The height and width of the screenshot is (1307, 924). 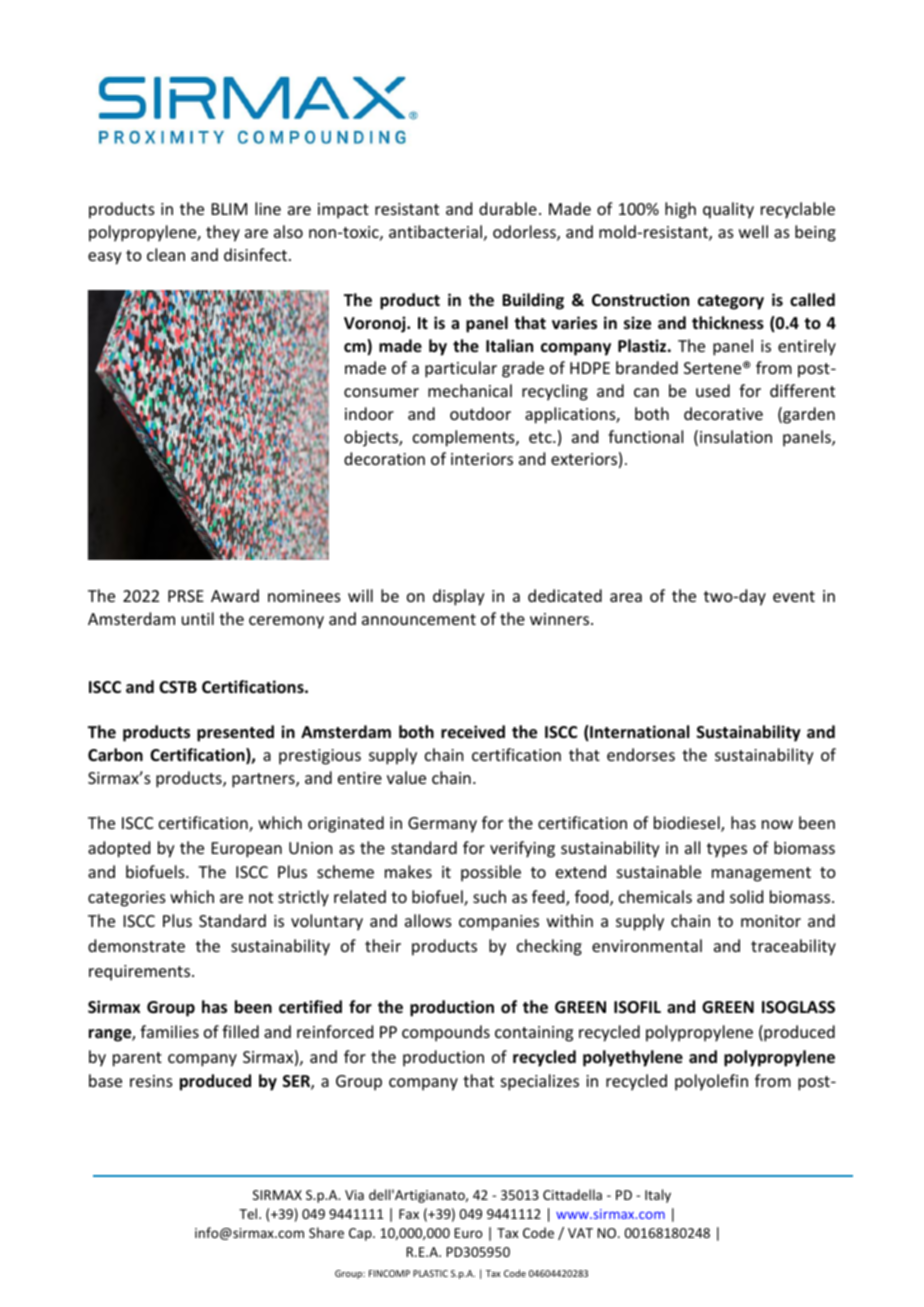 What do you see at coordinates (141, 973) in the screenshot?
I see `requirements` at bounding box center [141, 973].
